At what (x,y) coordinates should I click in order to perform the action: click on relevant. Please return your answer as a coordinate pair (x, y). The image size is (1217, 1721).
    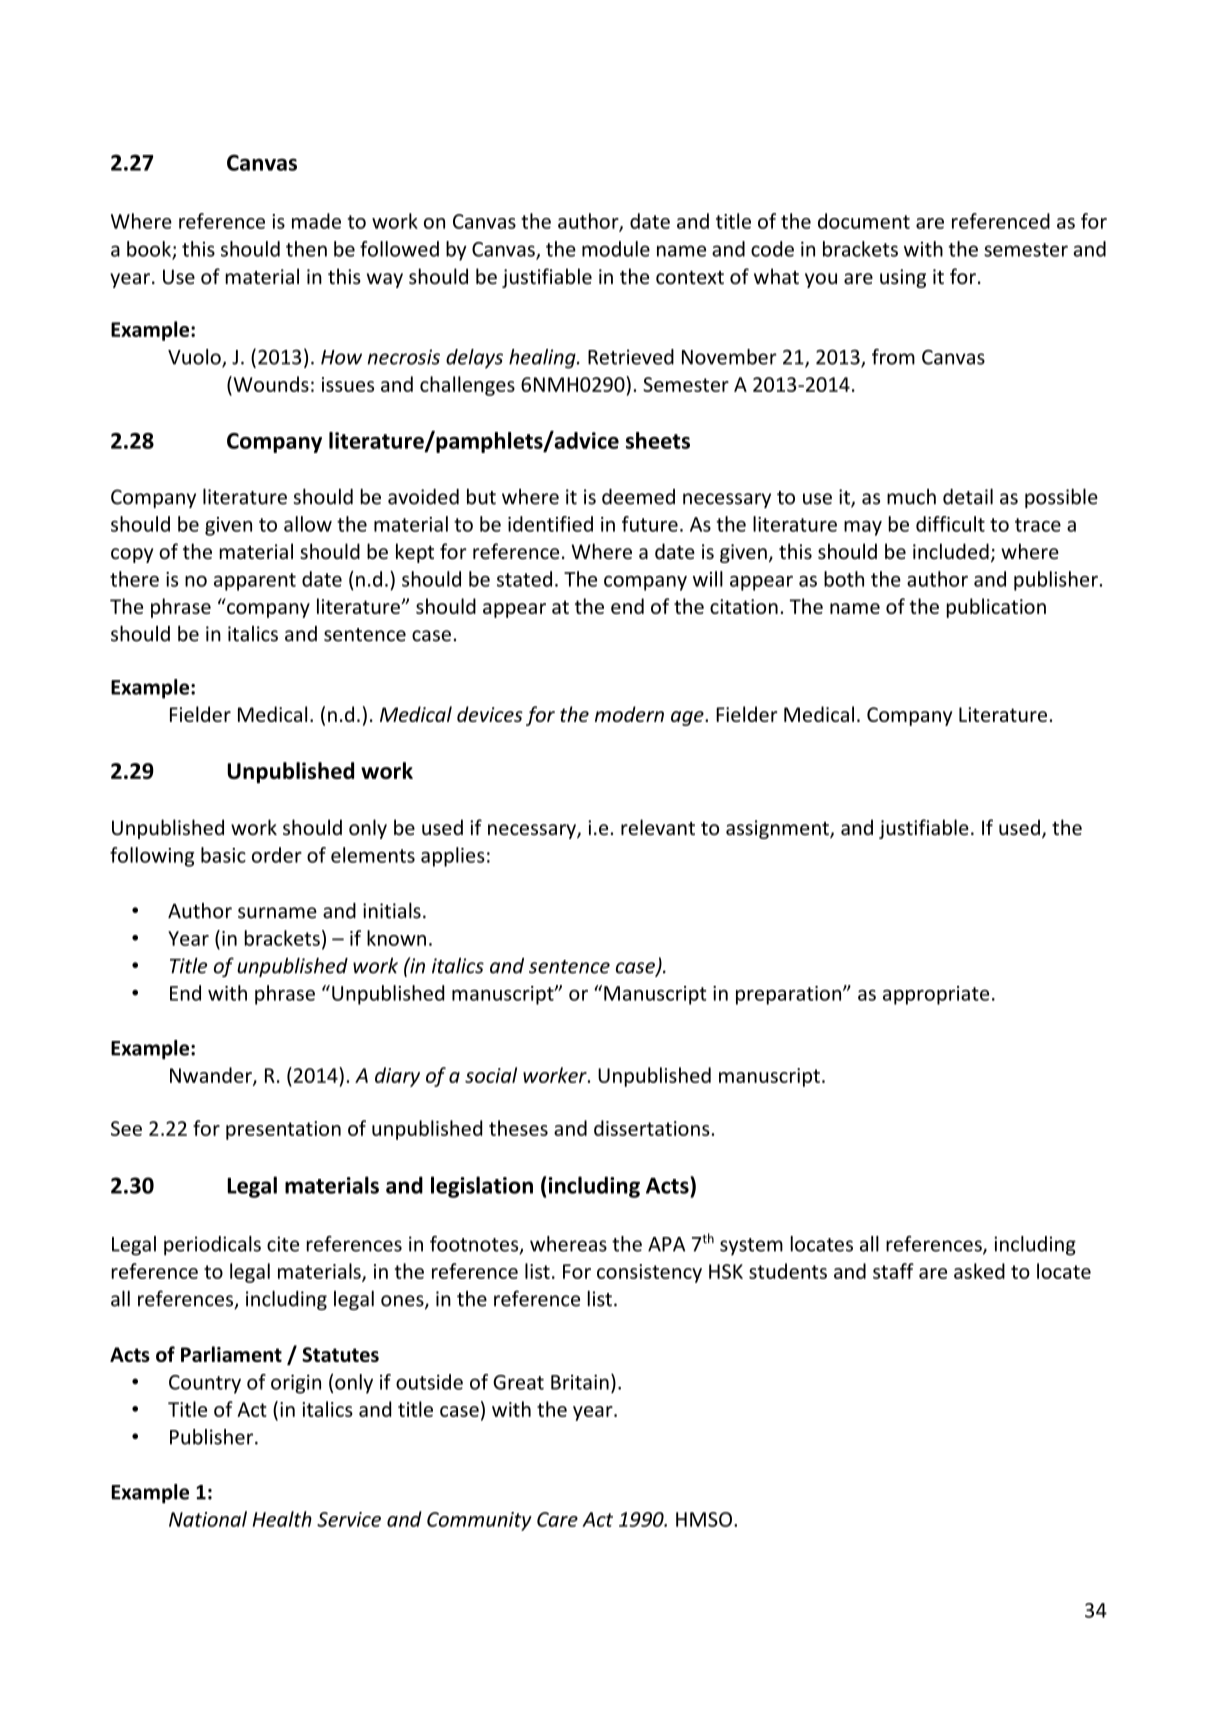
    Looking at the image, I should click on (658, 827).
